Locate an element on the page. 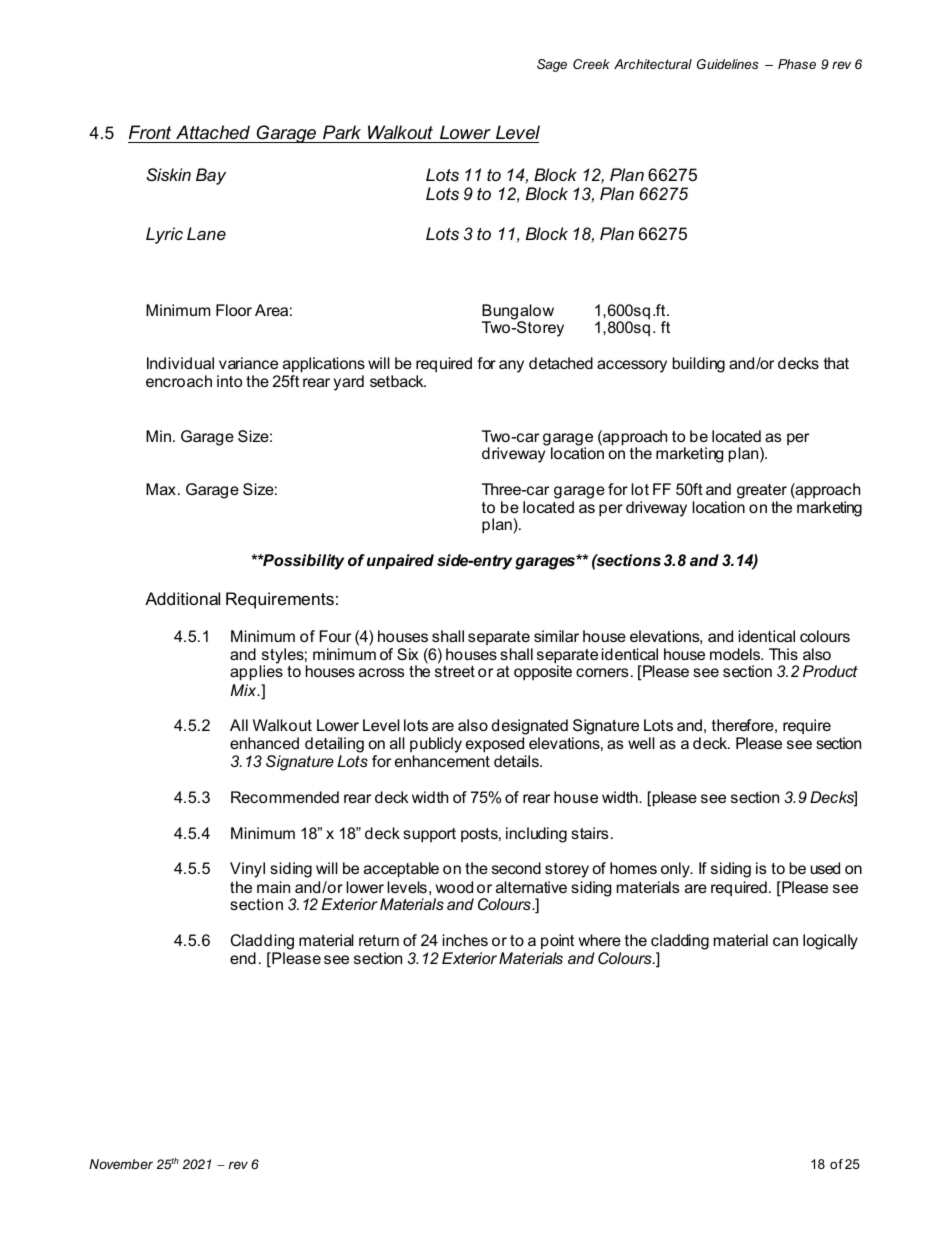  November is located at coordinates (121, 1164).
